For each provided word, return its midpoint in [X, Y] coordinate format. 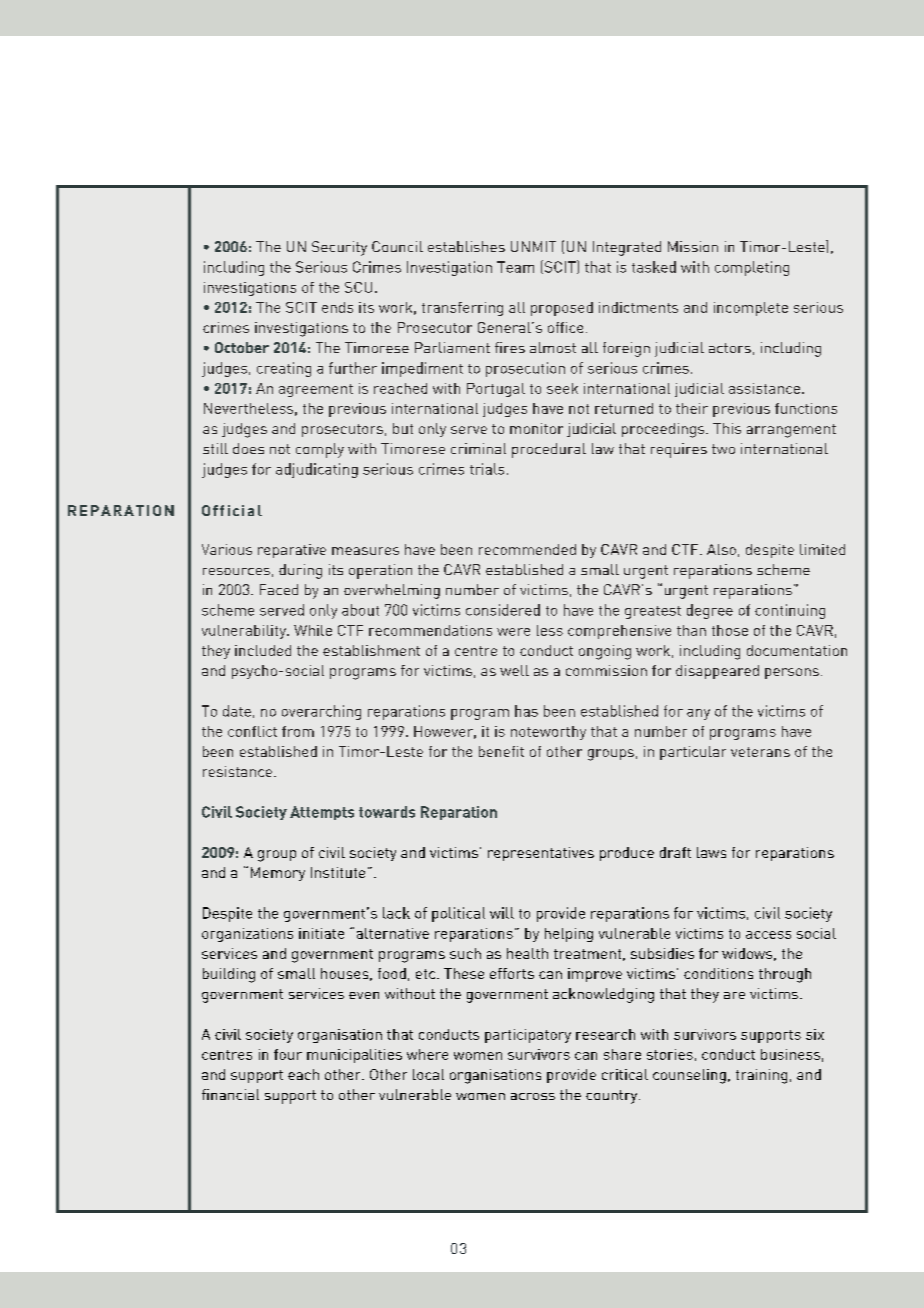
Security [339, 248]
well [514, 670]
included [263, 650]
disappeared [717, 672]
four [288, 1054]
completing [752, 268]
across [533, 1096]
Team [515, 267]
